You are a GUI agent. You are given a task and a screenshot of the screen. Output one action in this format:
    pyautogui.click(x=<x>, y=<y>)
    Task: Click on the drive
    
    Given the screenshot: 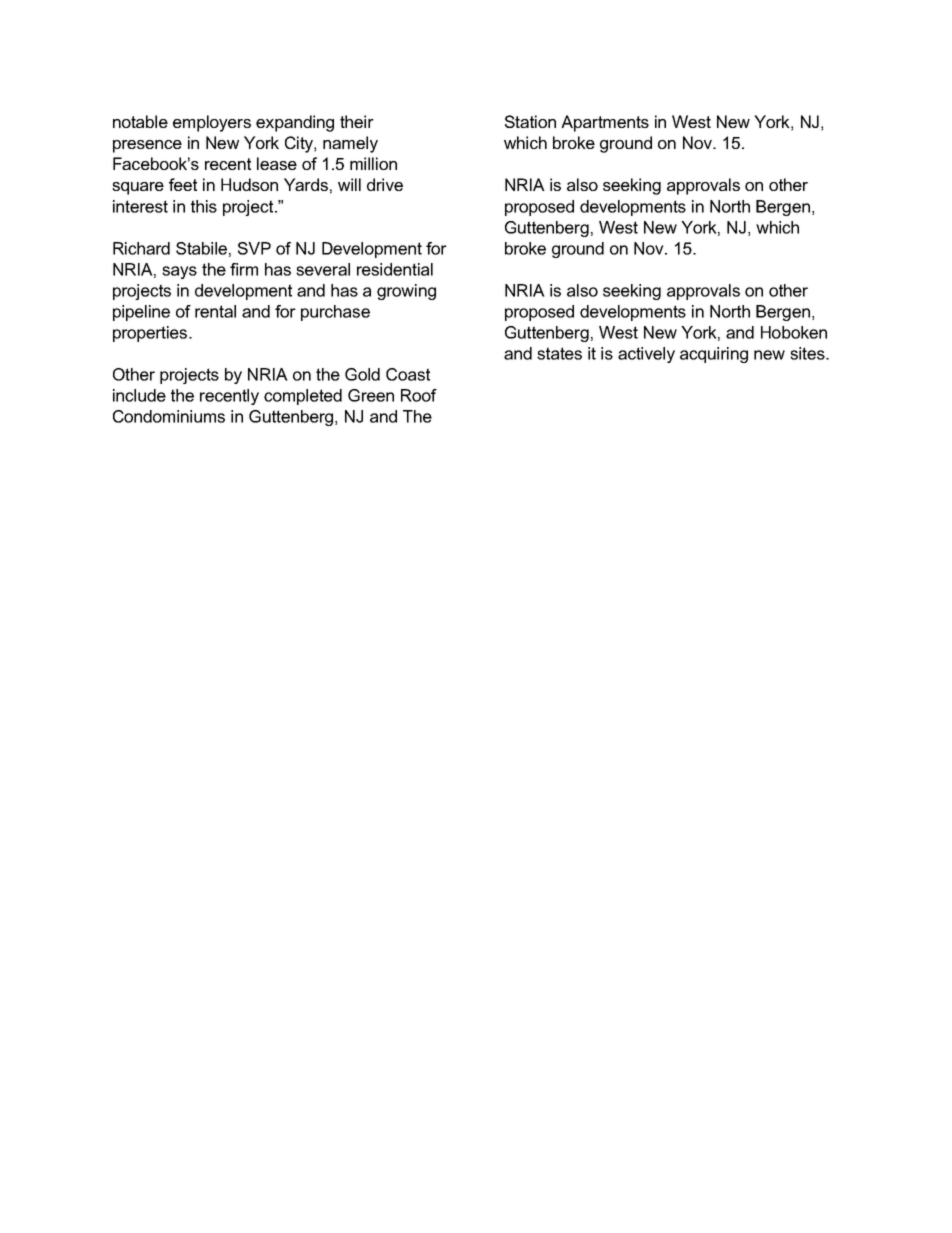 What is the action you would take?
    pyautogui.click(x=385, y=184)
